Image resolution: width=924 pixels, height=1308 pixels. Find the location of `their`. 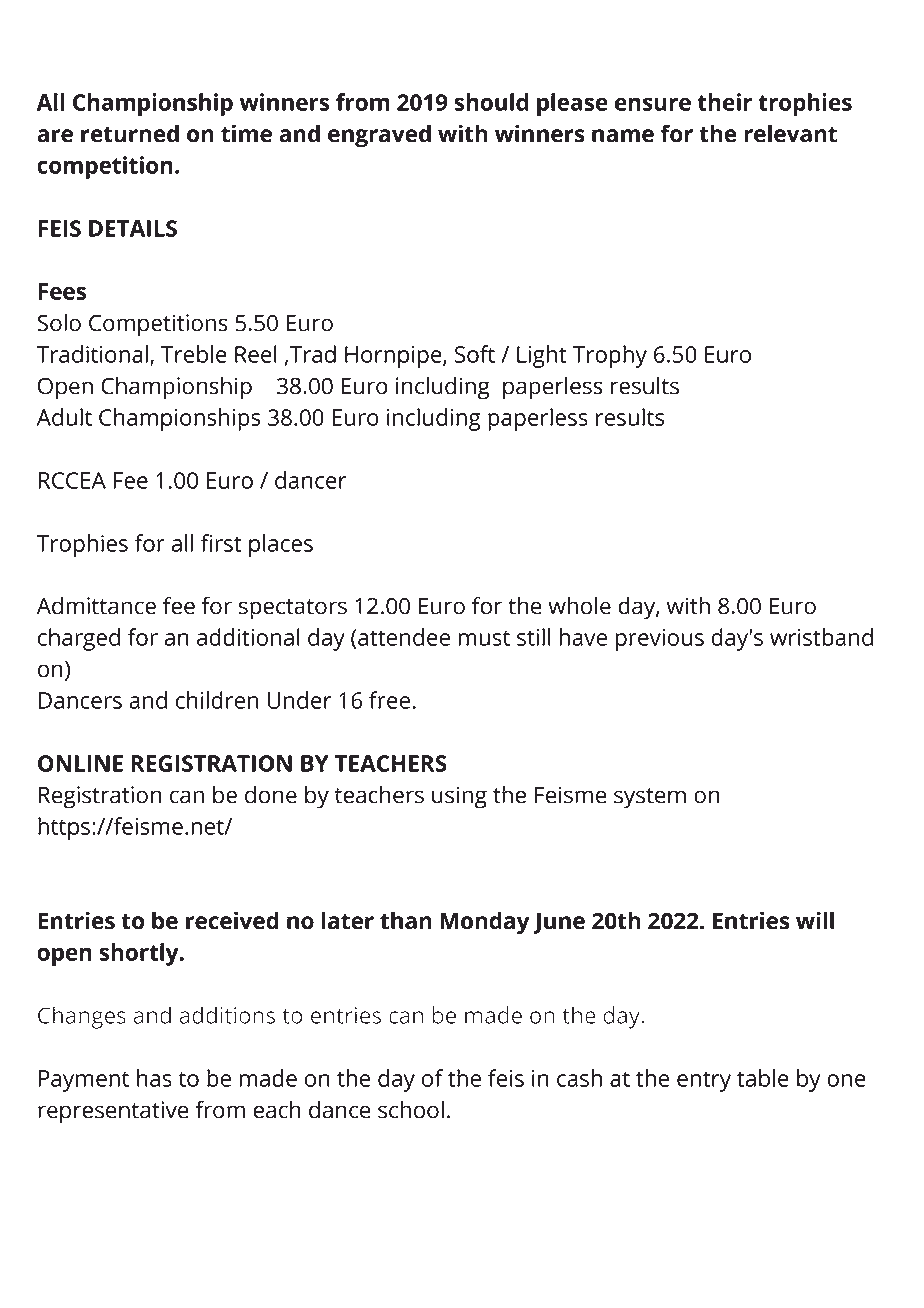

their is located at coordinates (725, 102).
